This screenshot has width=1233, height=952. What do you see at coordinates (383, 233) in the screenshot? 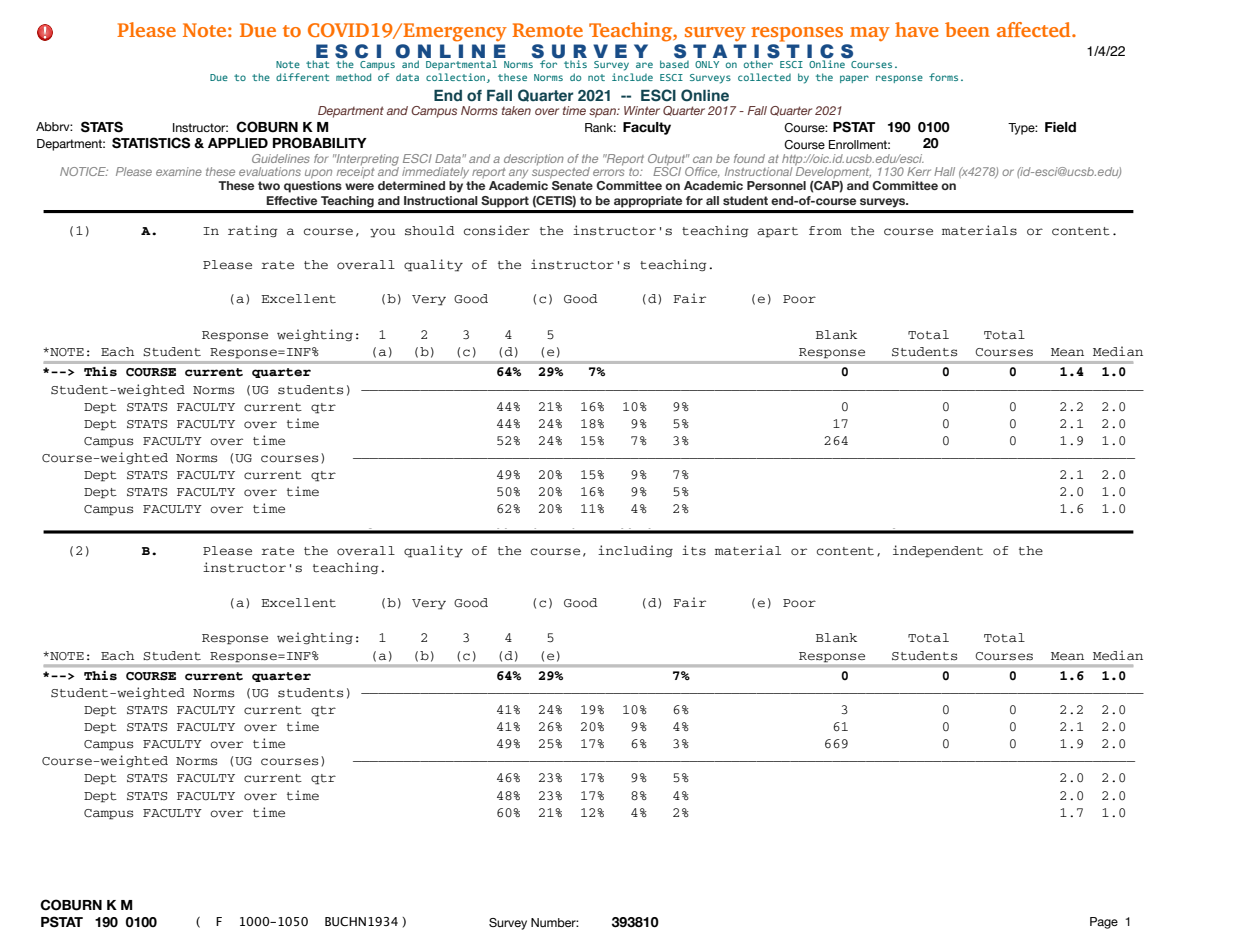
I see `you` at bounding box center [383, 233].
